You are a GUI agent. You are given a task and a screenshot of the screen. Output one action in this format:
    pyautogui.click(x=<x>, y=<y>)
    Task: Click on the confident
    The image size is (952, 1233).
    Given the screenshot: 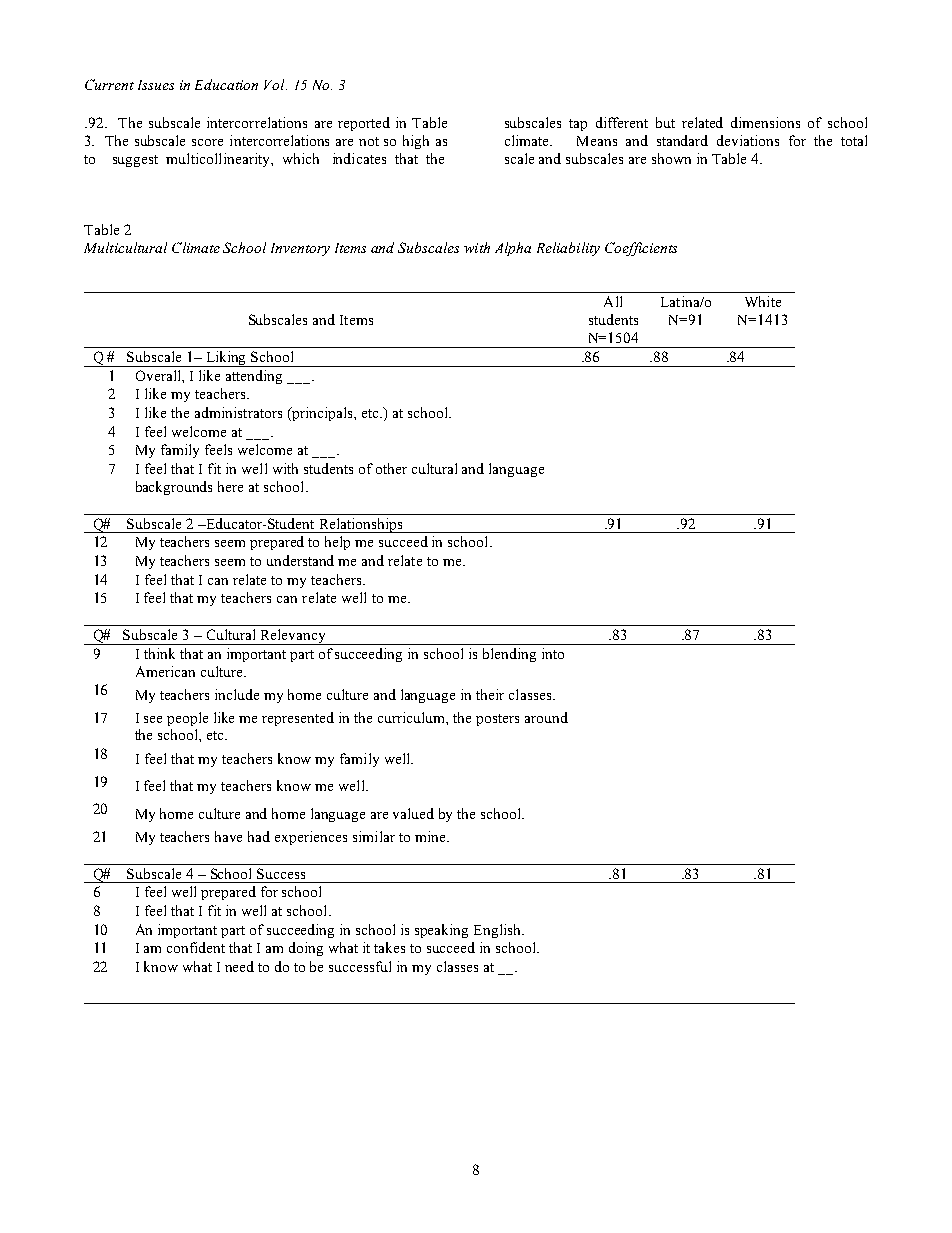 What is the action you would take?
    pyautogui.click(x=196, y=947)
